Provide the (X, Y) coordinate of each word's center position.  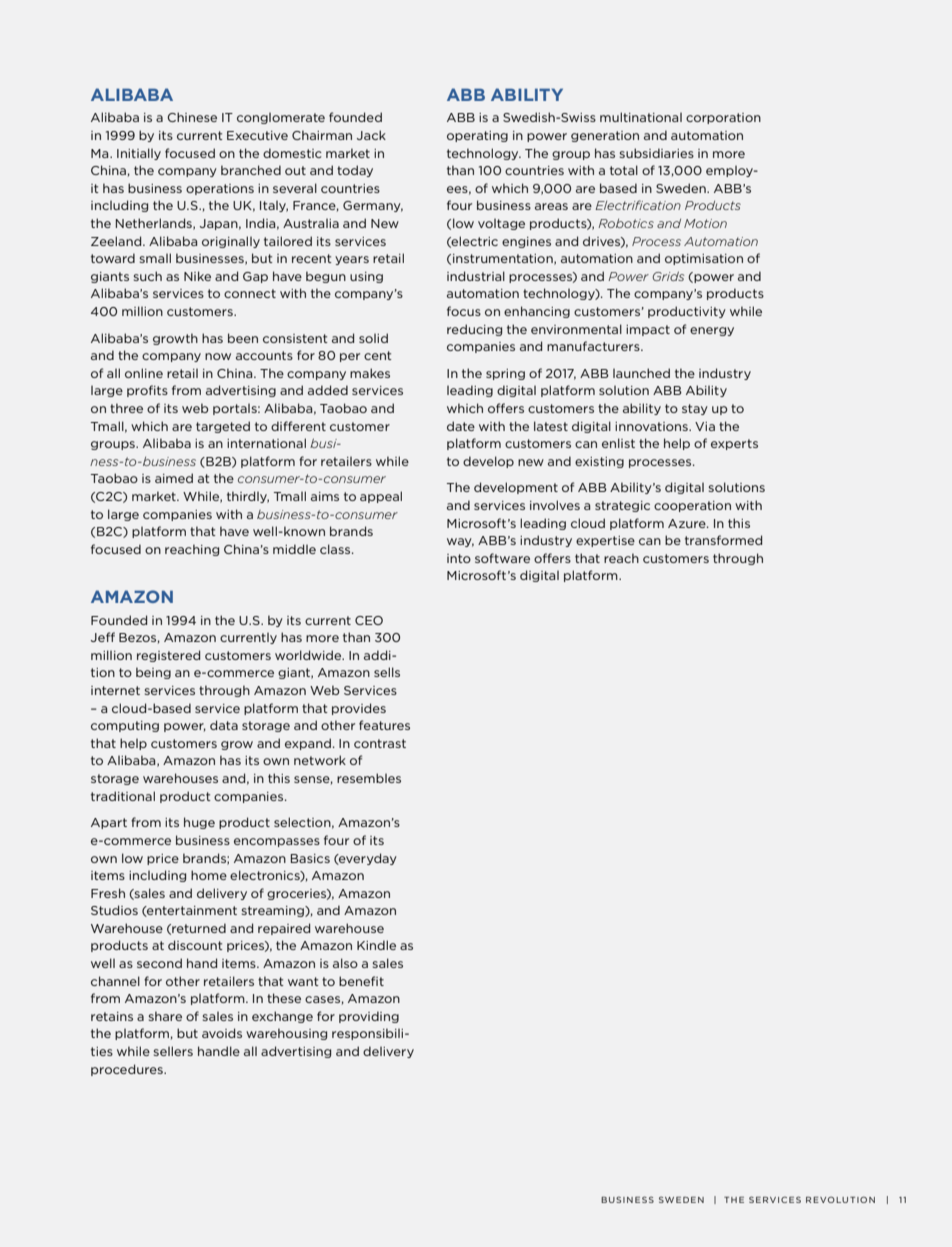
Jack (371, 135)
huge (199, 823)
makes (370, 373)
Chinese (192, 117)
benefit (361, 981)
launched (641, 373)
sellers (173, 1051)
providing (369, 1017)
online (144, 373)
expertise (605, 541)
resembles (369, 778)
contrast (380, 743)
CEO (369, 620)
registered (168, 656)
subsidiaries (657, 153)
